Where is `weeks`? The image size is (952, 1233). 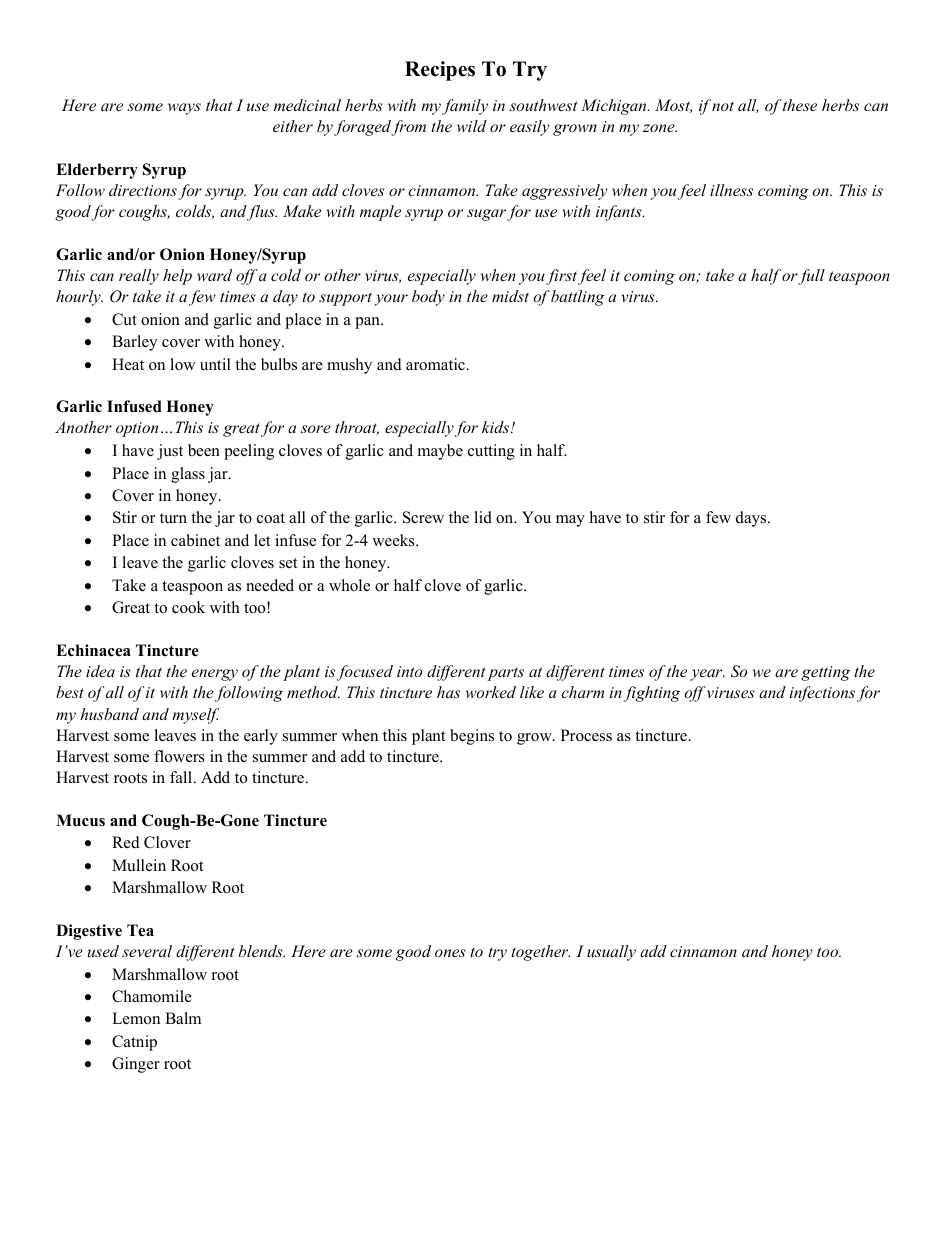 weeks is located at coordinates (394, 540).
